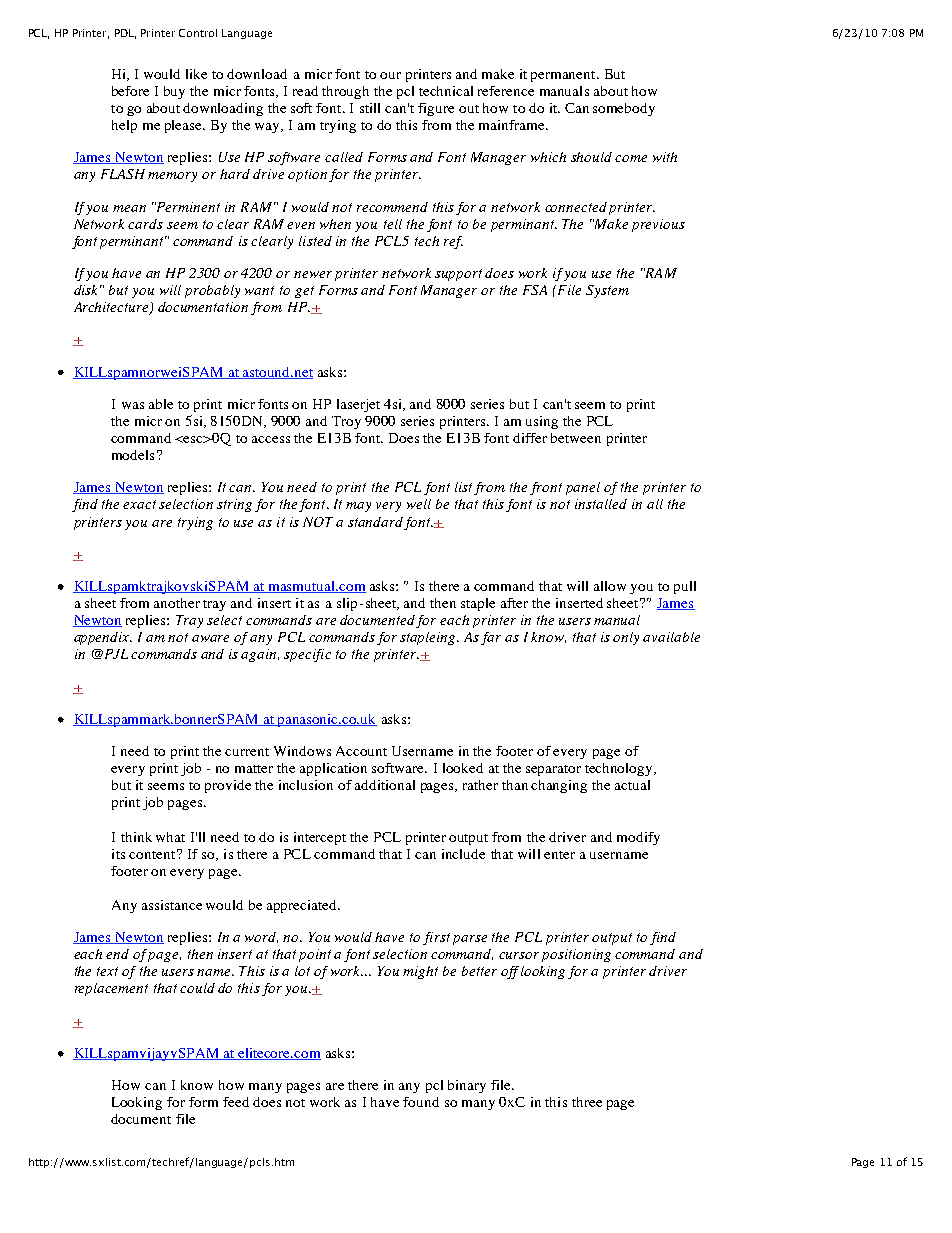 This page has height=1233, width=952. Describe the element at coordinates (624, 109) in the page. I see `somebody` at that location.
